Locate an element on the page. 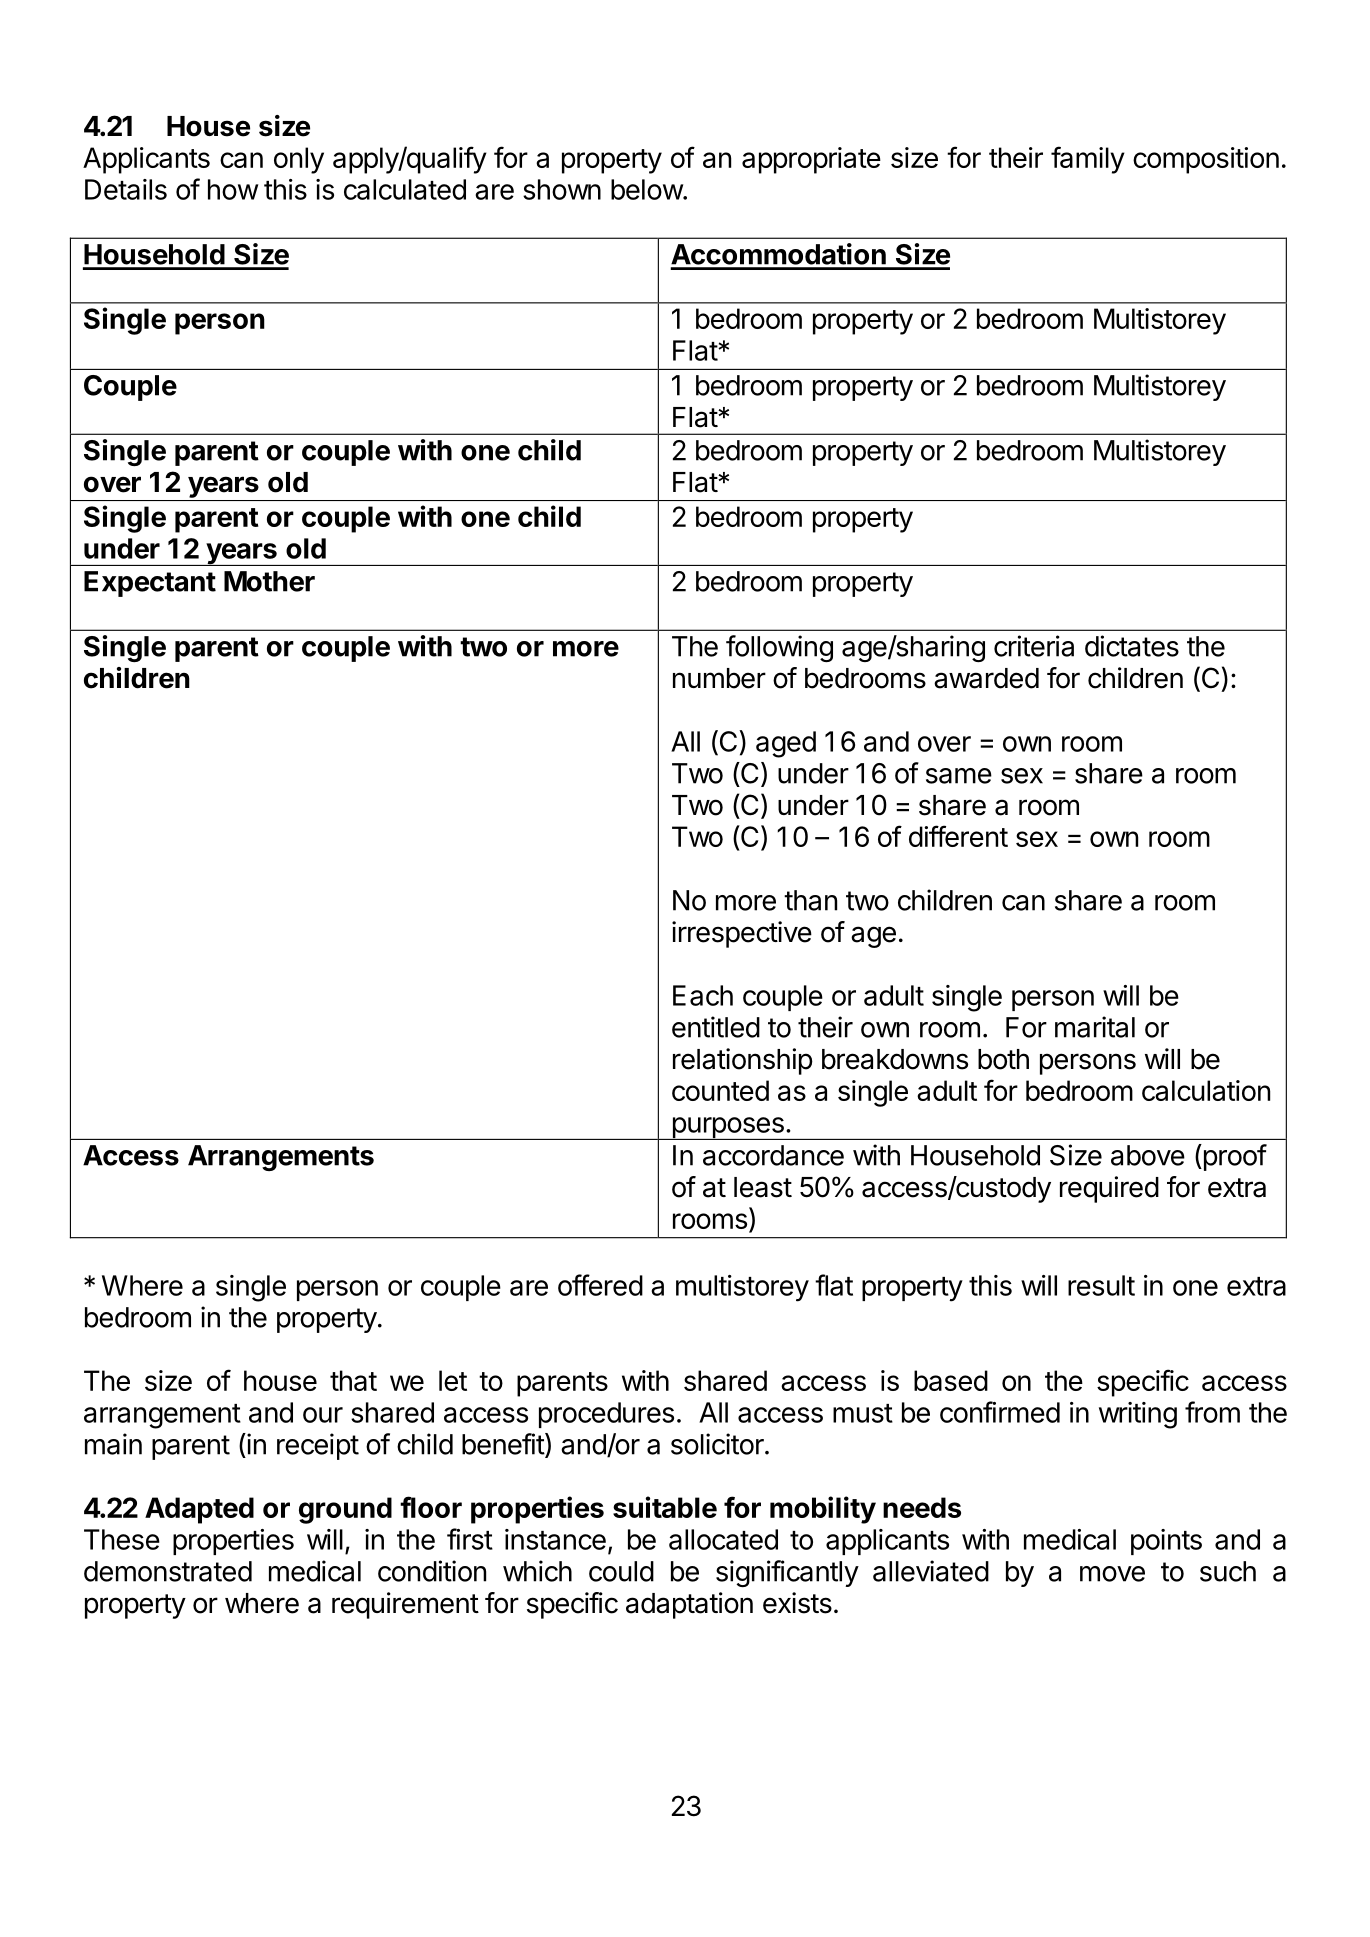 The height and width of the image is (1937, 1370). Each is located at coordinates (703, 995).
